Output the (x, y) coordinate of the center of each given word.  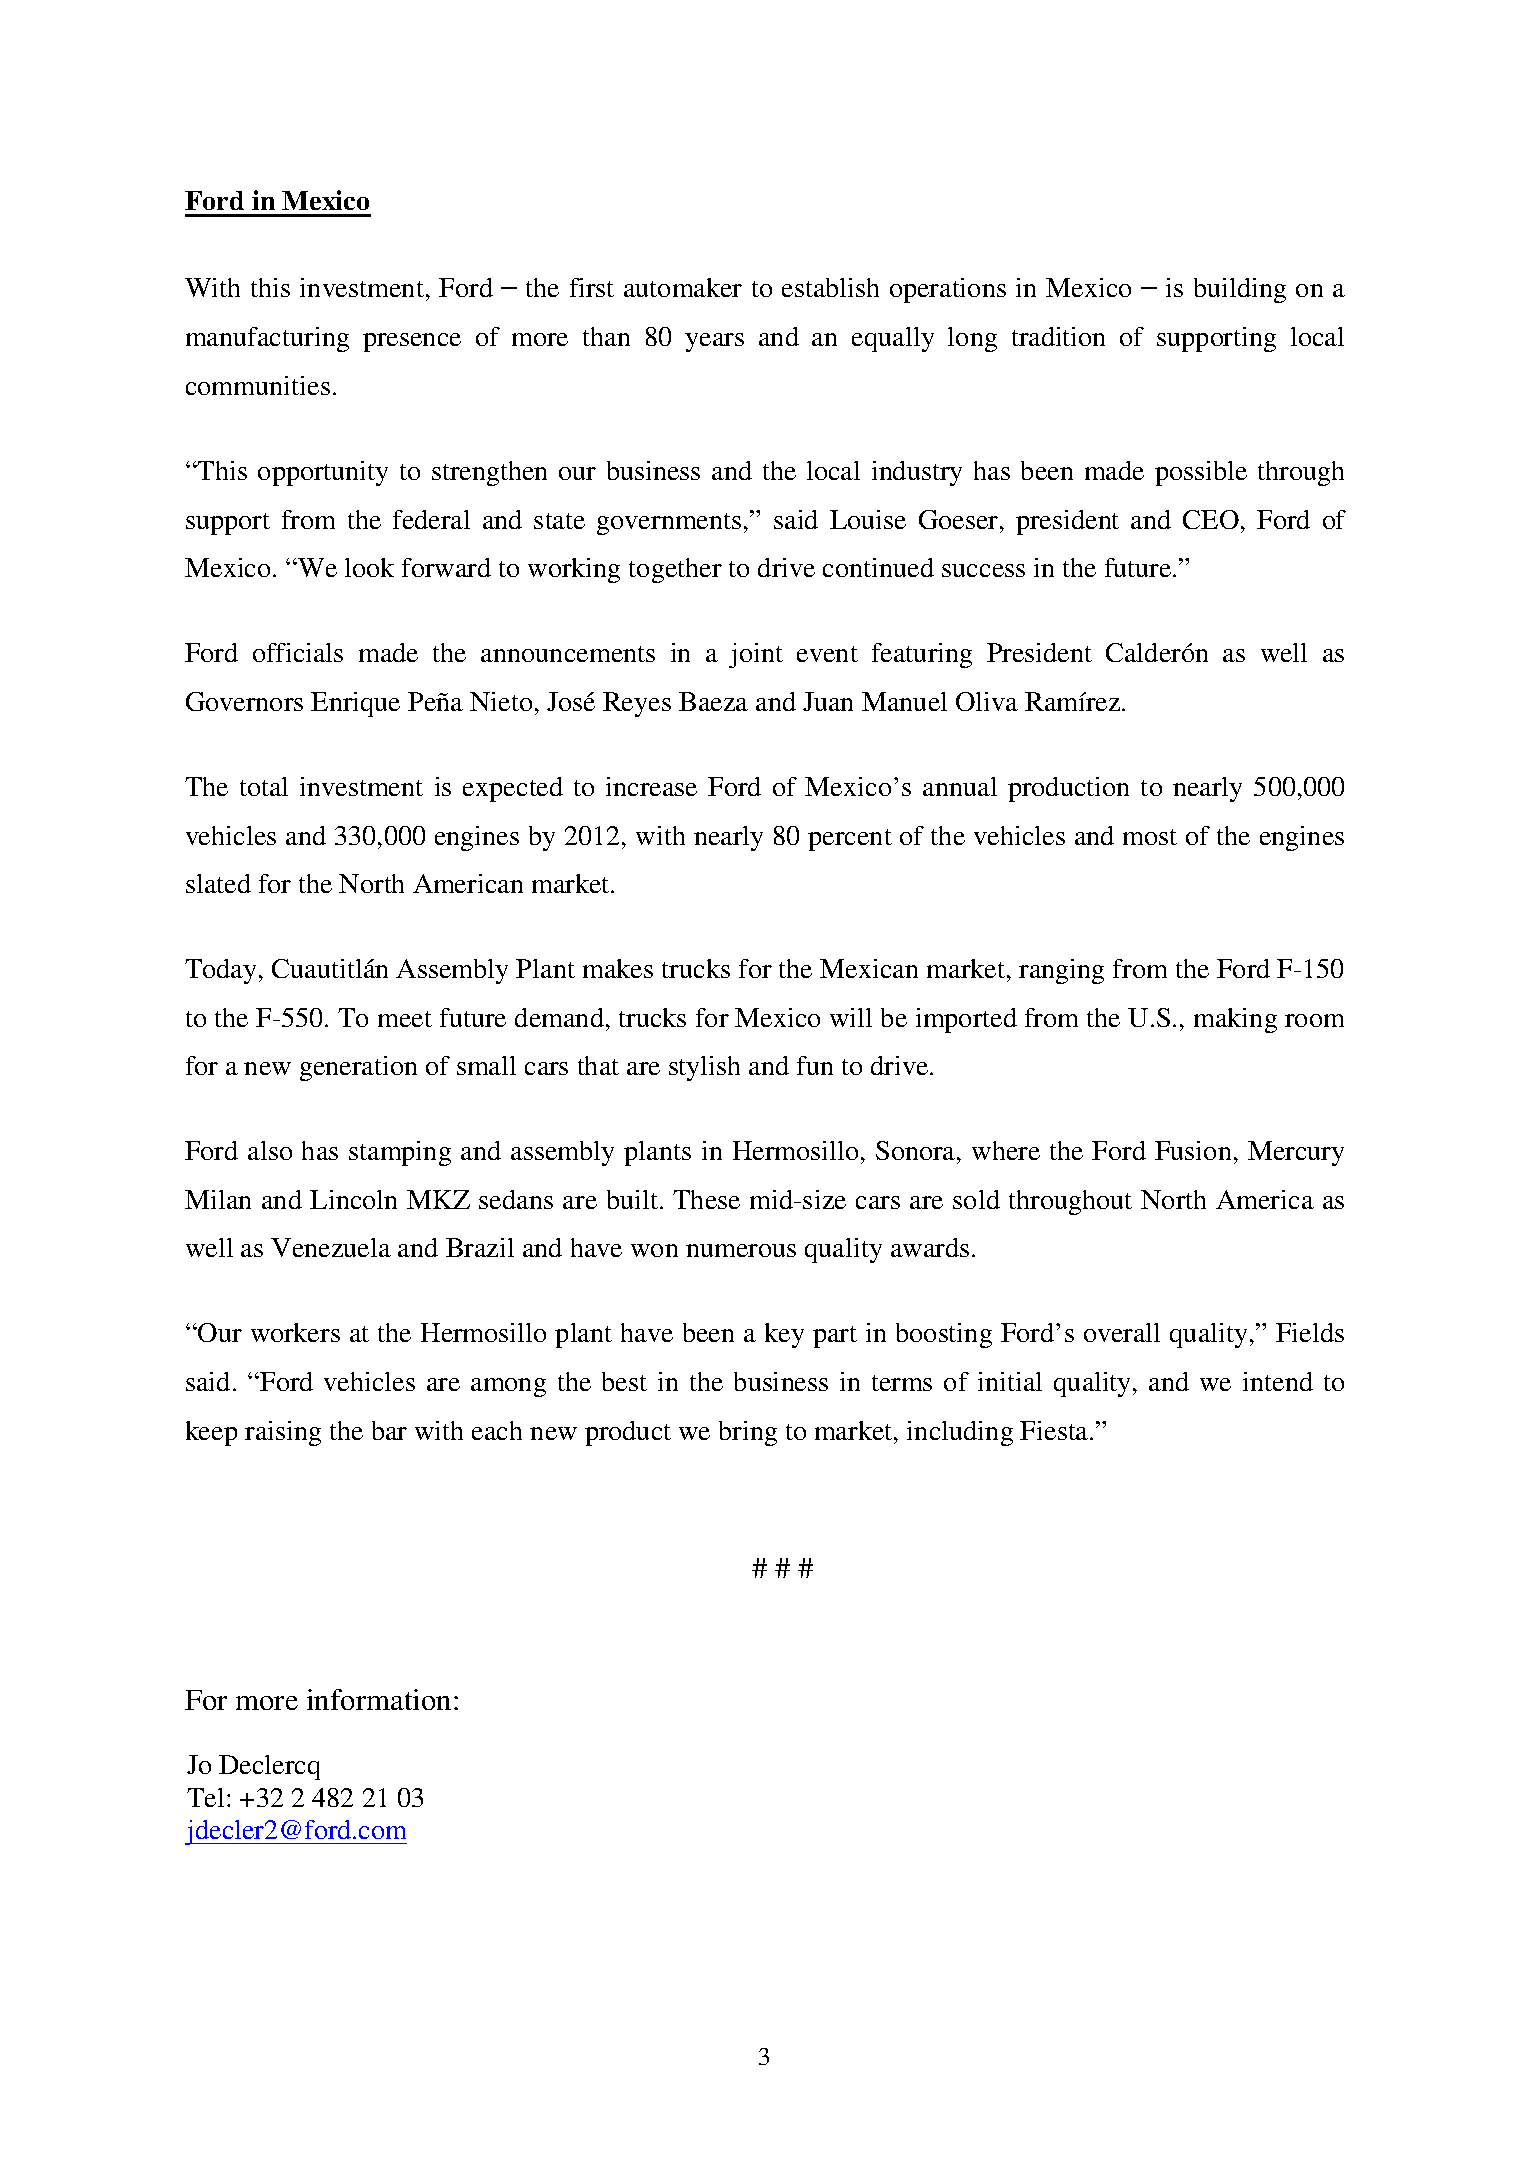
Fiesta (1055, 1430)
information (379, 1699)
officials (298, 652)
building (1240, 290)
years (714, 342)
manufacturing (267, 339)
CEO (1211, 519)
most (1150, 837)
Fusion (1193, 1150)
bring (748, 1433)
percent (850, 840)
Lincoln (353, 1199)
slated (218, 883)
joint (756, 655)
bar (389, 1430)
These (706, 1199)
